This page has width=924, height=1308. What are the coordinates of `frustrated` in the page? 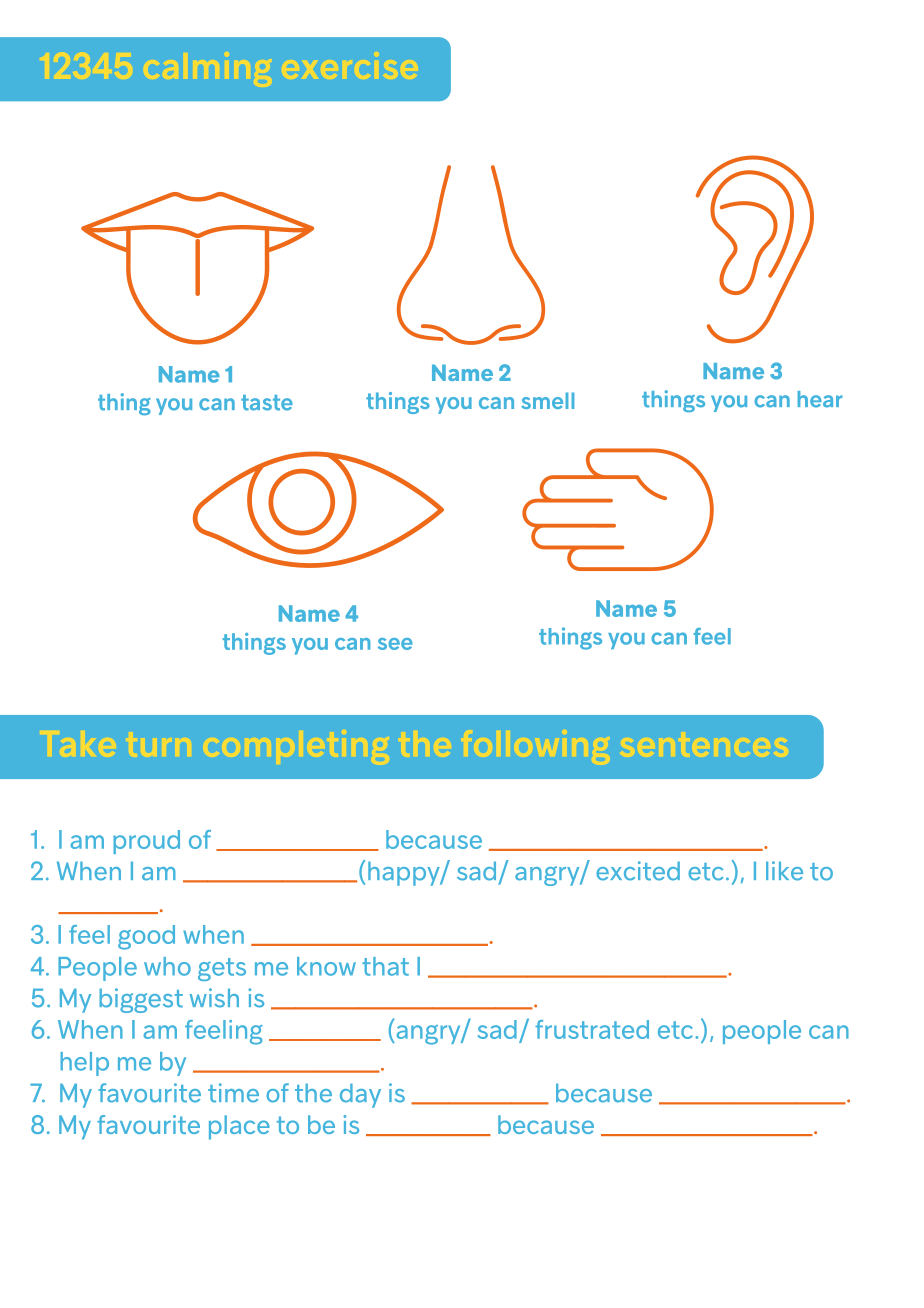 It's located at (592, 1029).
